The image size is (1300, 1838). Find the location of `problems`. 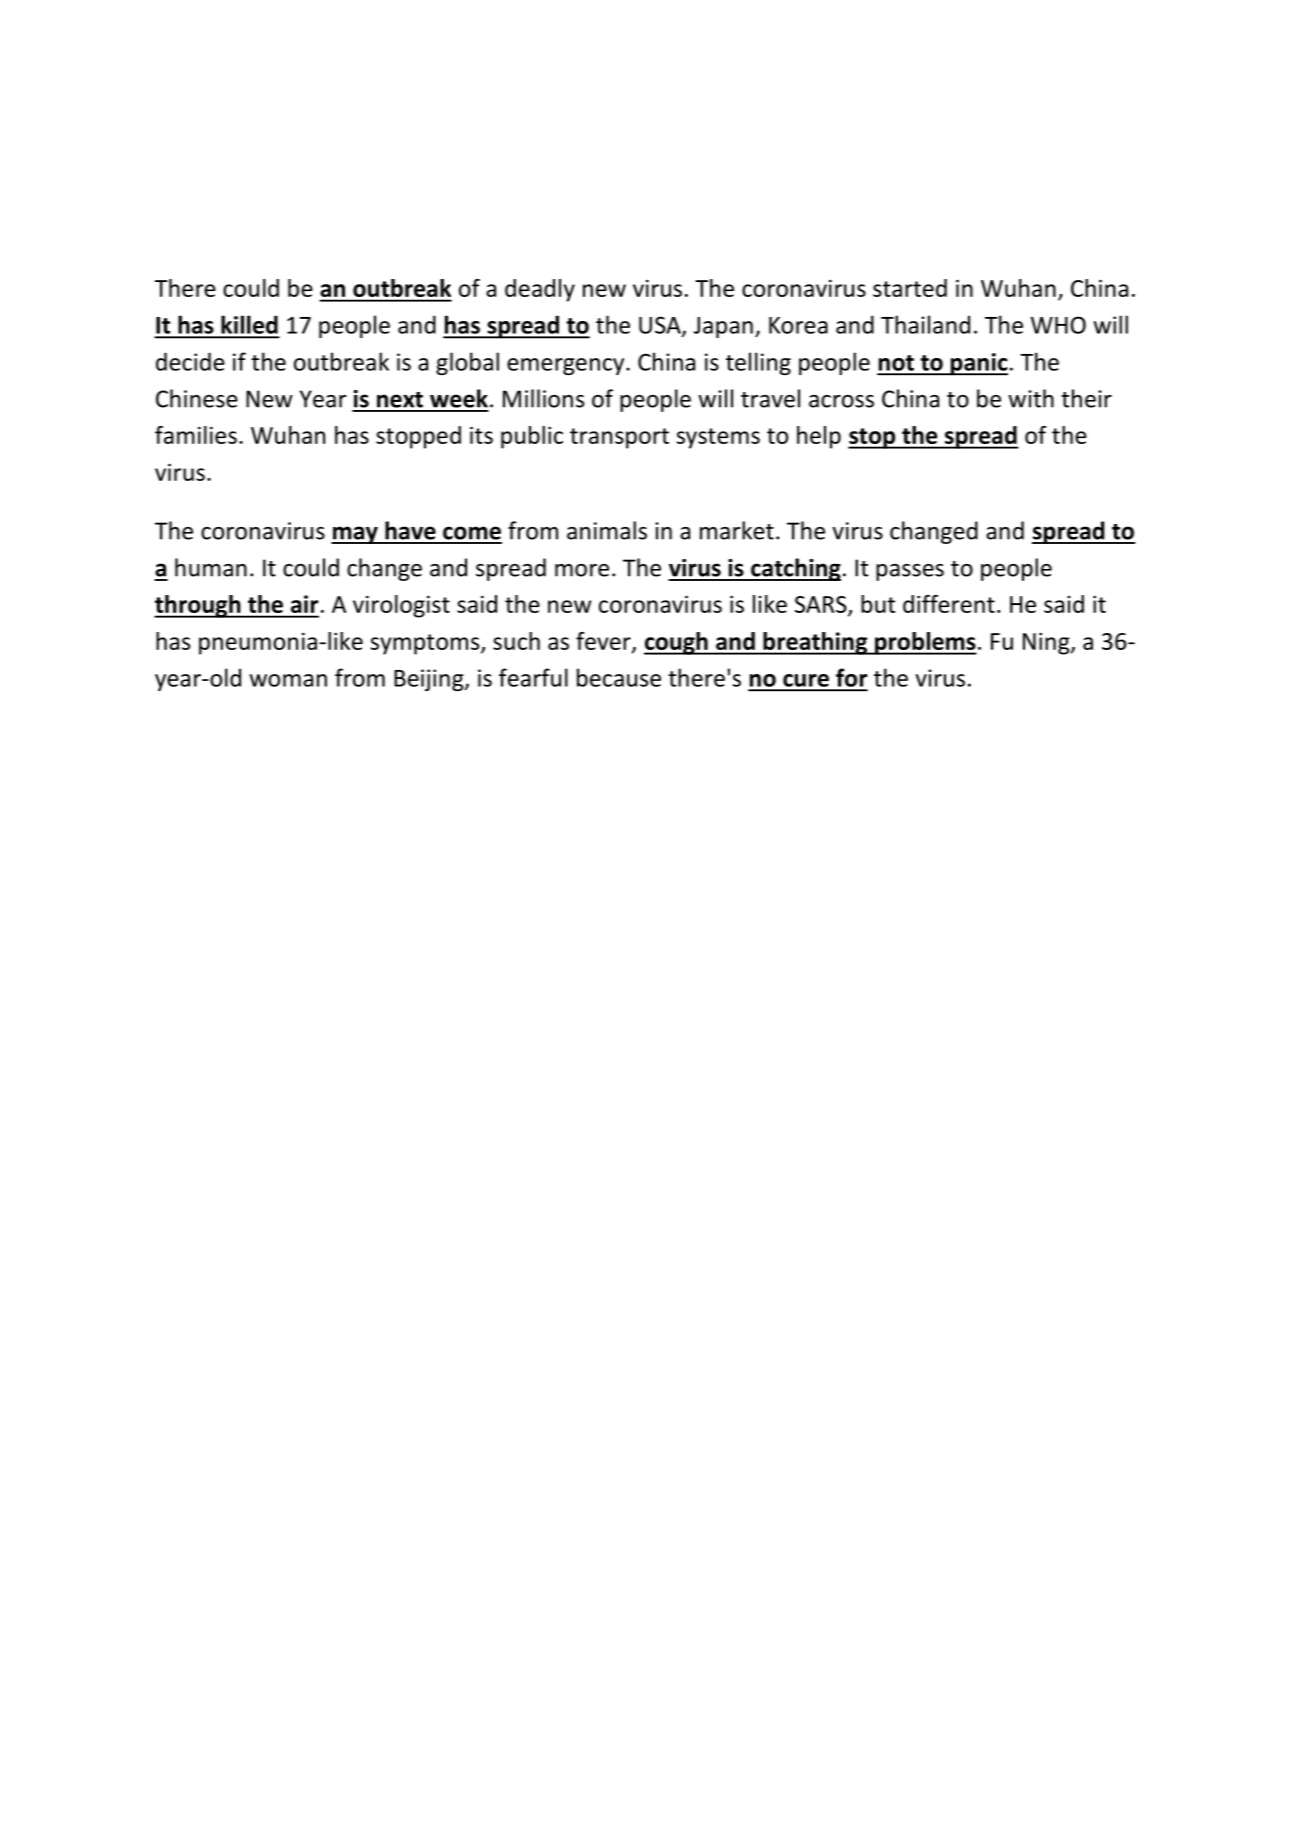

problems is located at coordinates (925, 643).
